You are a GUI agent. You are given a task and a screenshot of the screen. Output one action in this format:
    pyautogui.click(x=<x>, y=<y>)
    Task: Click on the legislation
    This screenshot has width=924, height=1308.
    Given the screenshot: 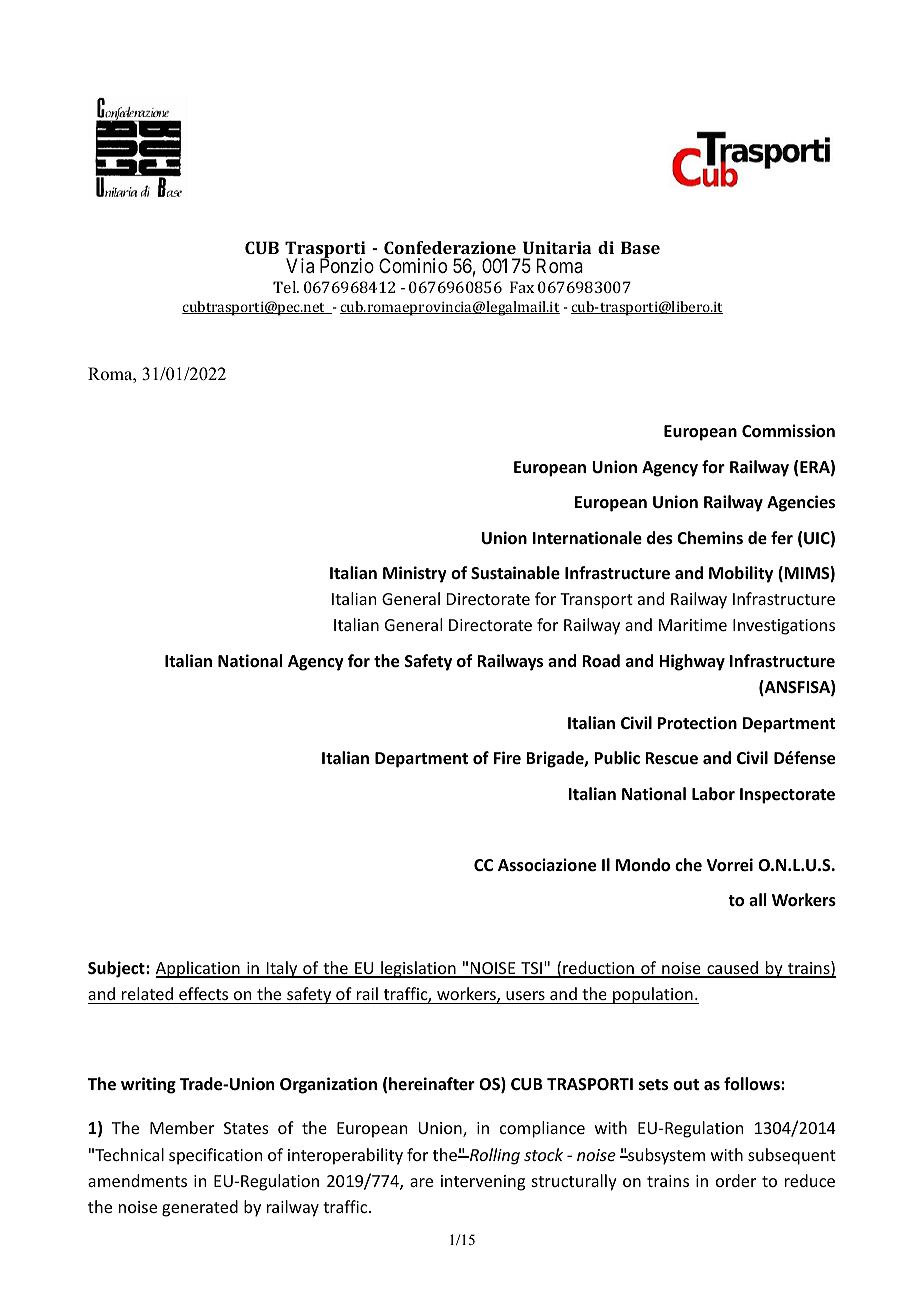 What is the action you would take?
    pyautogui.click(x=418, y=969)
